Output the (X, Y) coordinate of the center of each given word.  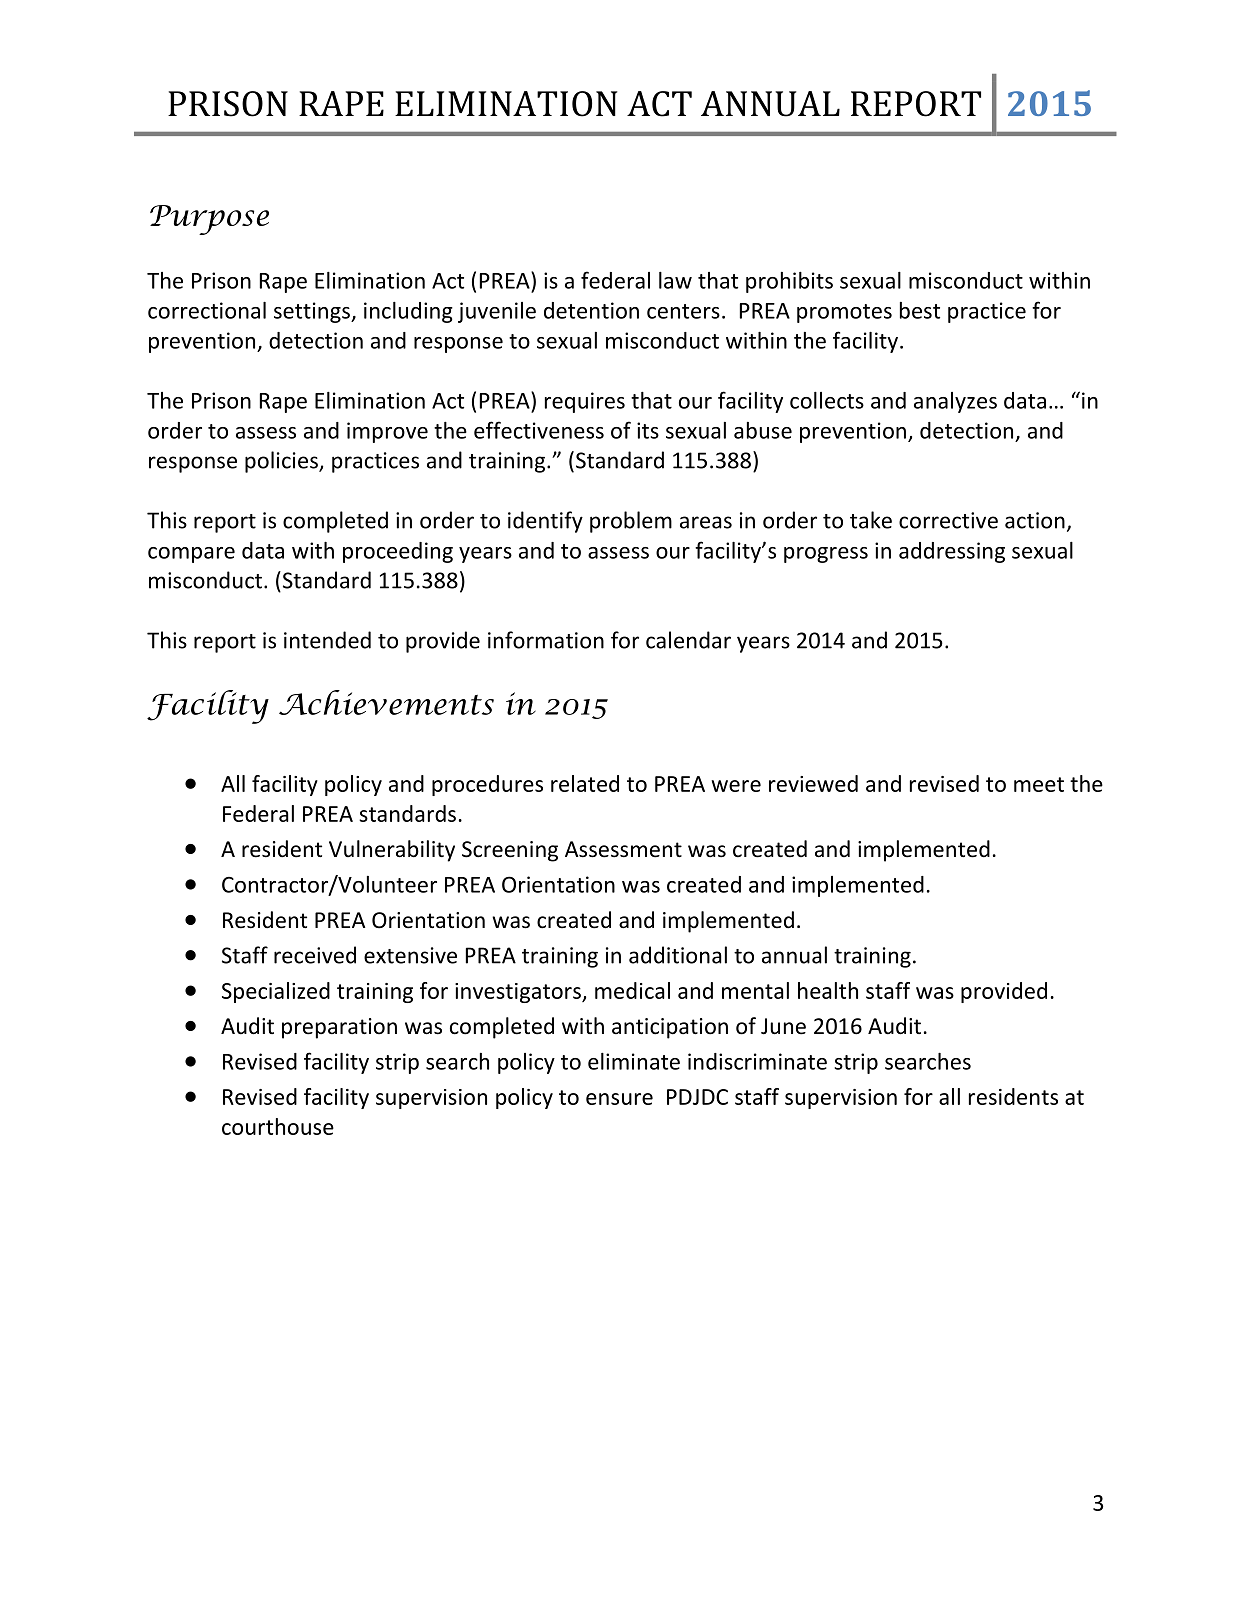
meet (1039, 784)
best (920, 310)
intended (327, 640)
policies (282, 462)
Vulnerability (392, 851)
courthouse (278, 1126)
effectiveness (539, 430)
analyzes (955, 402)
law (675, 280)
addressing (952, 552)
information (546, 640)
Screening (510, 851)
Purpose (209, 220)
